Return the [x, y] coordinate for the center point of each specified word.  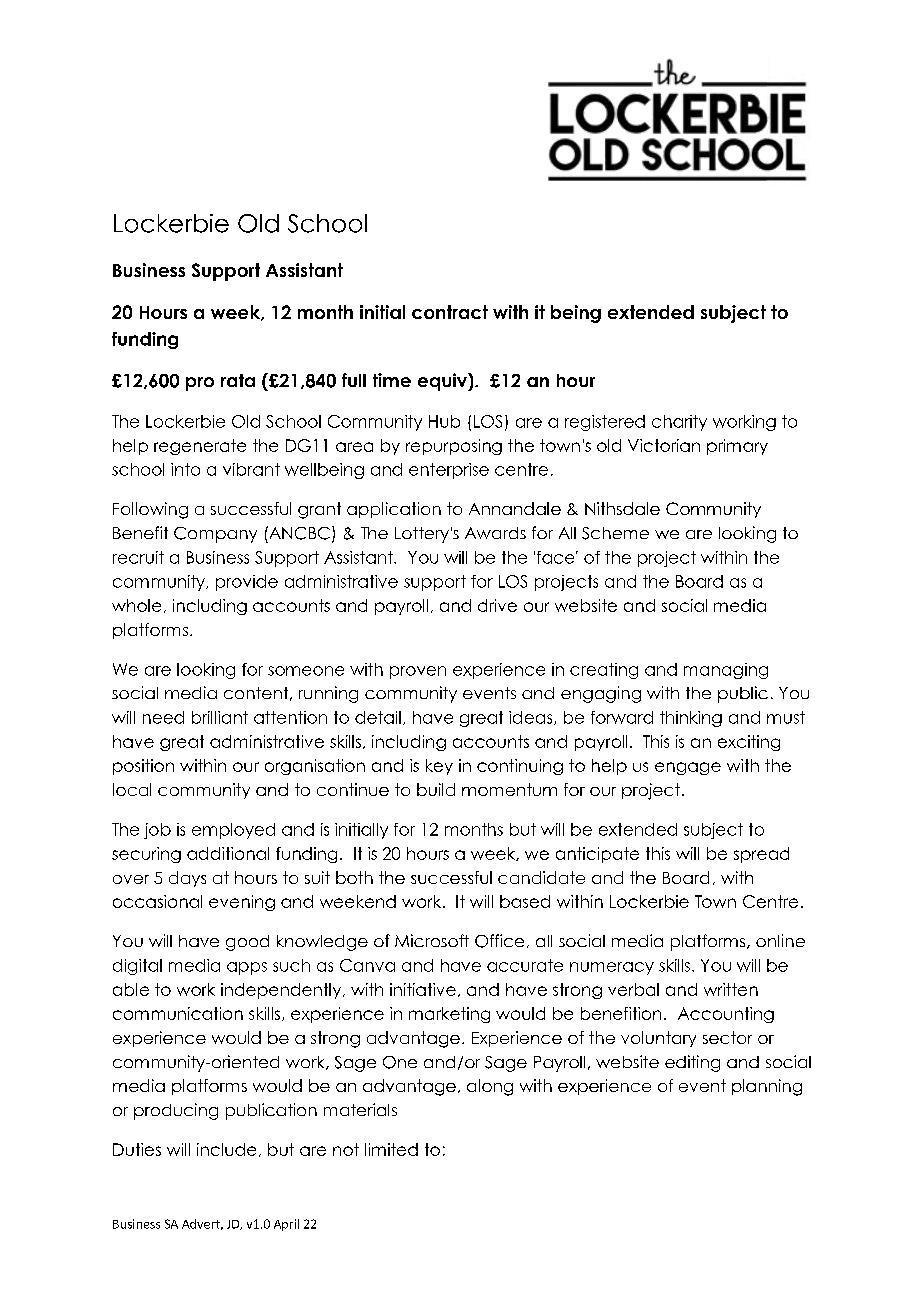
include [226, 1149]
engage [688, 768]
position [143, 767]
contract [450, 312]
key [439, 767]
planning [767, 1087]
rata [238, 380]
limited [391, 1149]
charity [679, 423]
